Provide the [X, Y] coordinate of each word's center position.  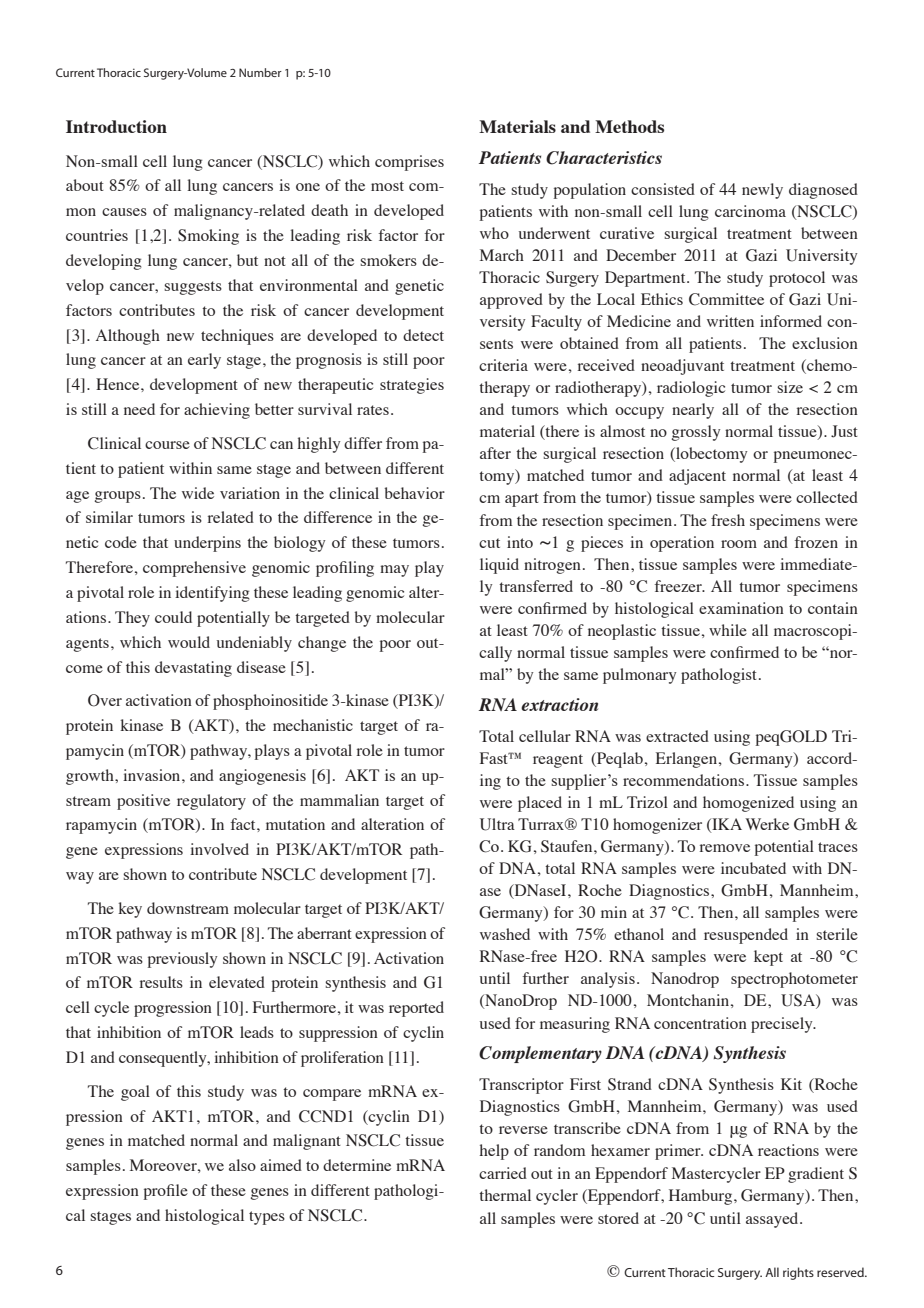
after [495, 453]
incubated [753, 868]
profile [166, 1192]
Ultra [497, 824]
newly [762, 191]
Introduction [116, 126]
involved [219, 849]
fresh [728, 520]
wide [198, 493]
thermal [505, 1195]
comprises [409, 163]
